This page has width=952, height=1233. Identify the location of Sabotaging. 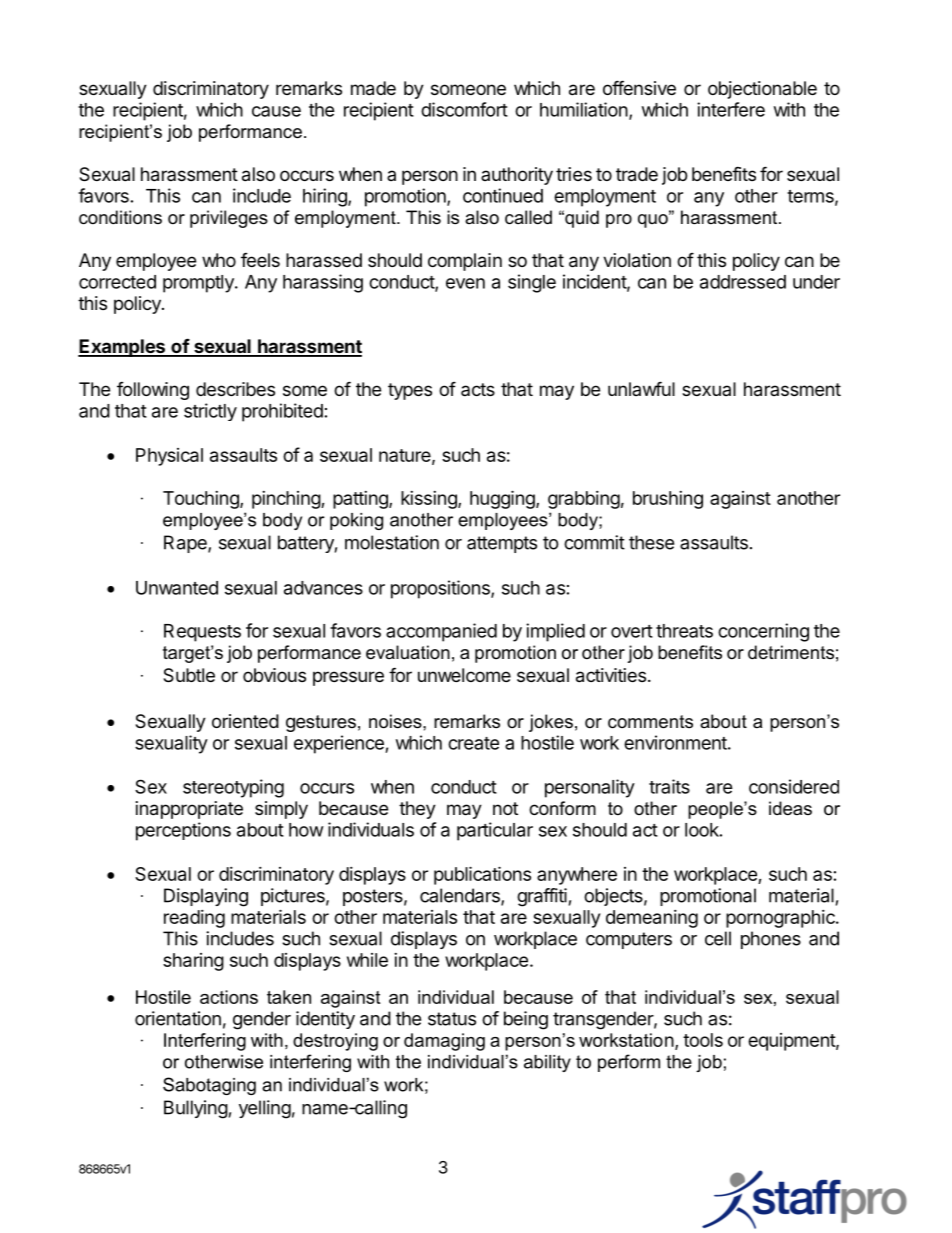
(209, 1086).
